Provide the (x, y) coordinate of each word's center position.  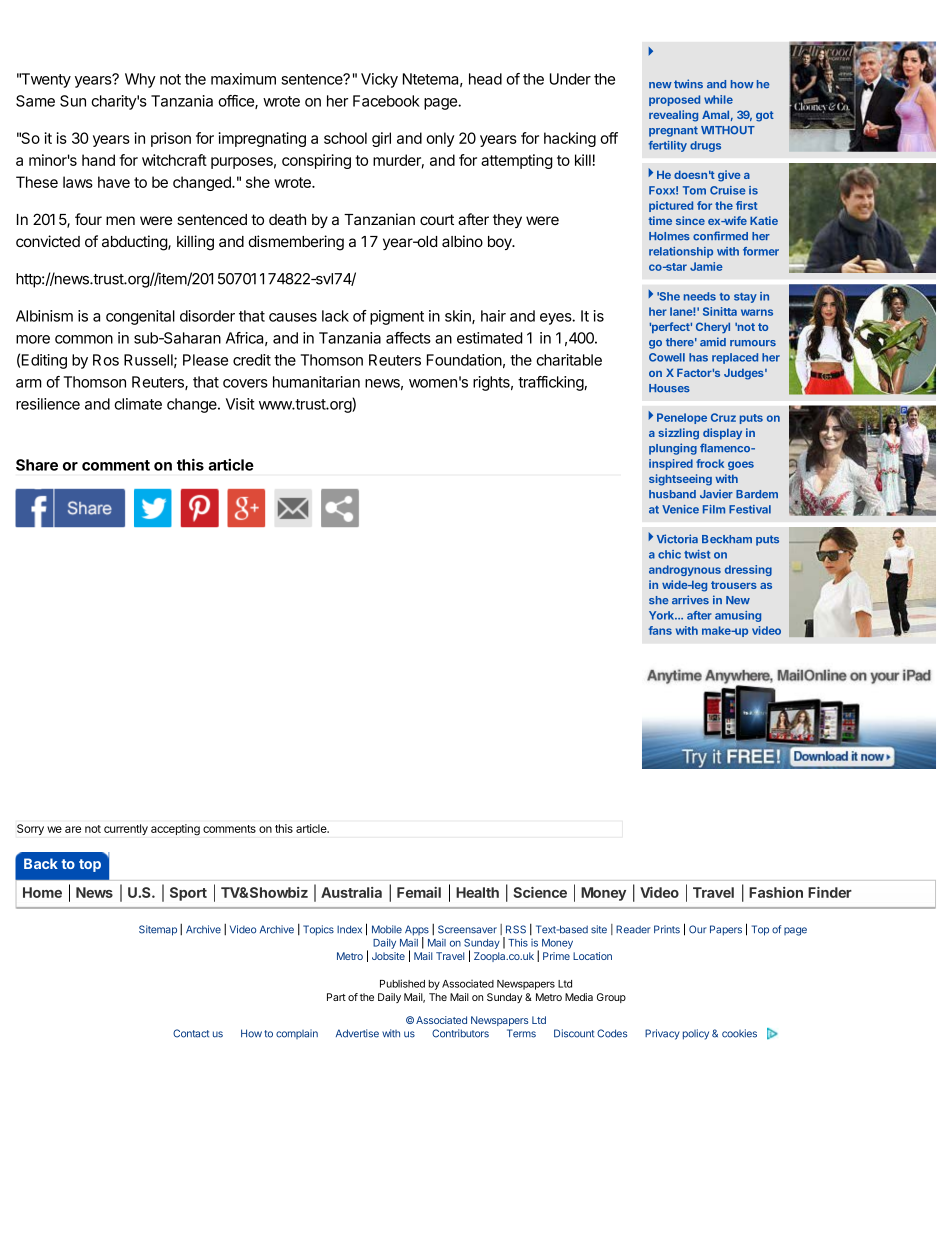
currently (126, 829)
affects (408, 338)
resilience (48, 404)
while (718, 99)
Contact (191, 1033)
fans (660, 630)
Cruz (723, 417)
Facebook (386, 101)
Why (140, 80)
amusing (738, 616)
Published (402, 983)
